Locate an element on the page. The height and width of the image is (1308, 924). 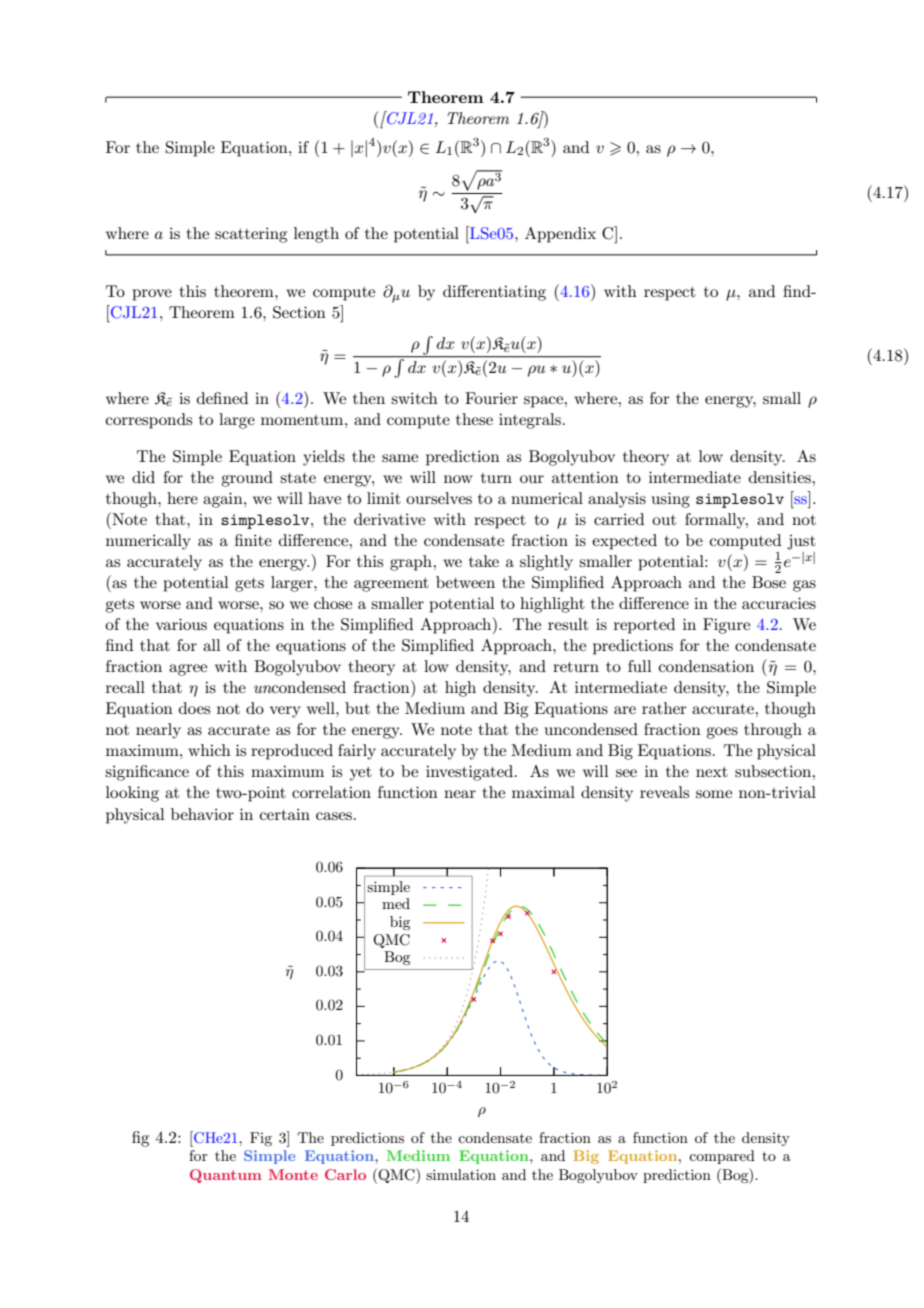
now is located at coordinates (458, 479).
